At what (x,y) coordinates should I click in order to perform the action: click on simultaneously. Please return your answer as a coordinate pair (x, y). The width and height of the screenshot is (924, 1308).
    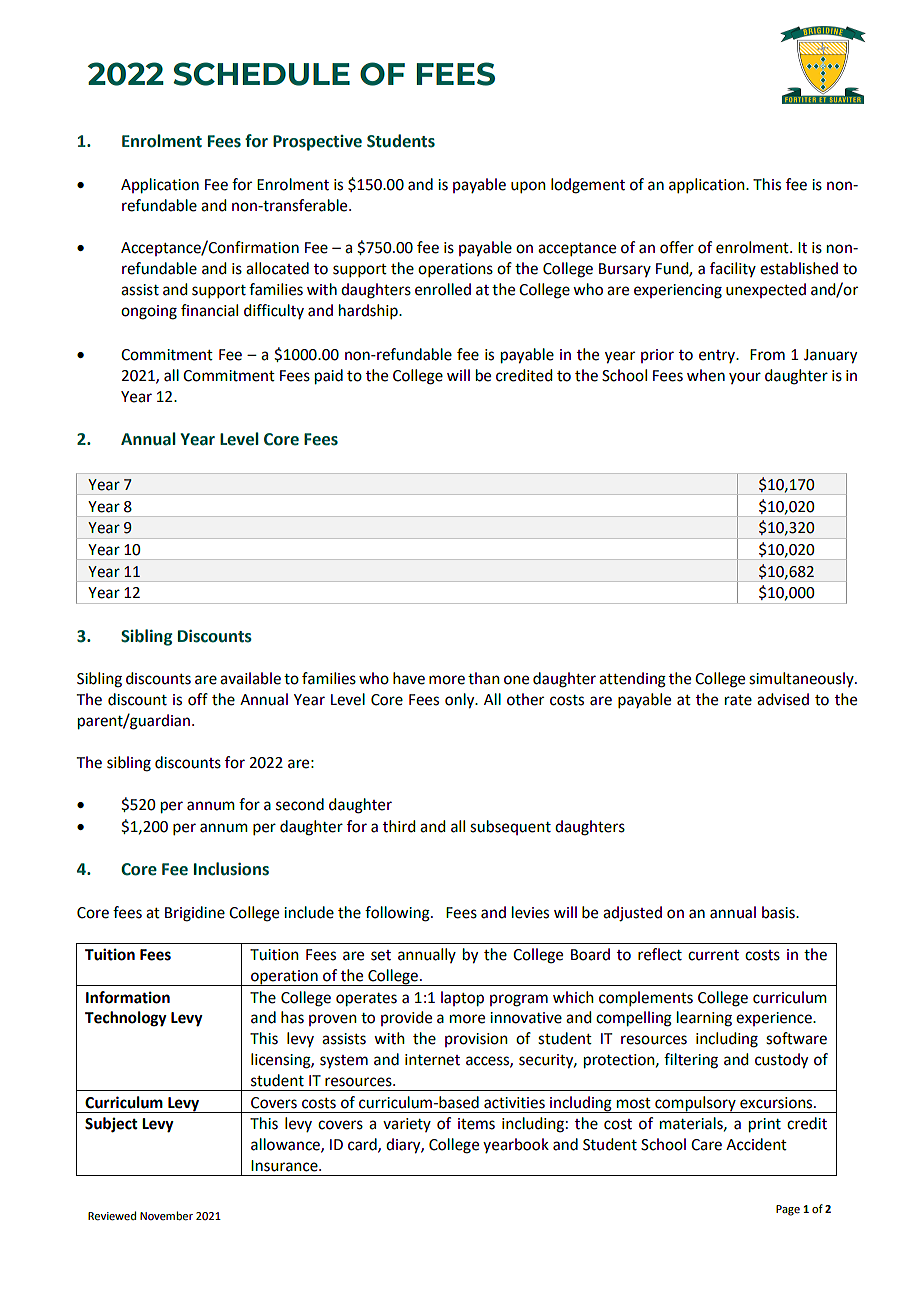
    Looking at the image, I should click on (802, 679).
